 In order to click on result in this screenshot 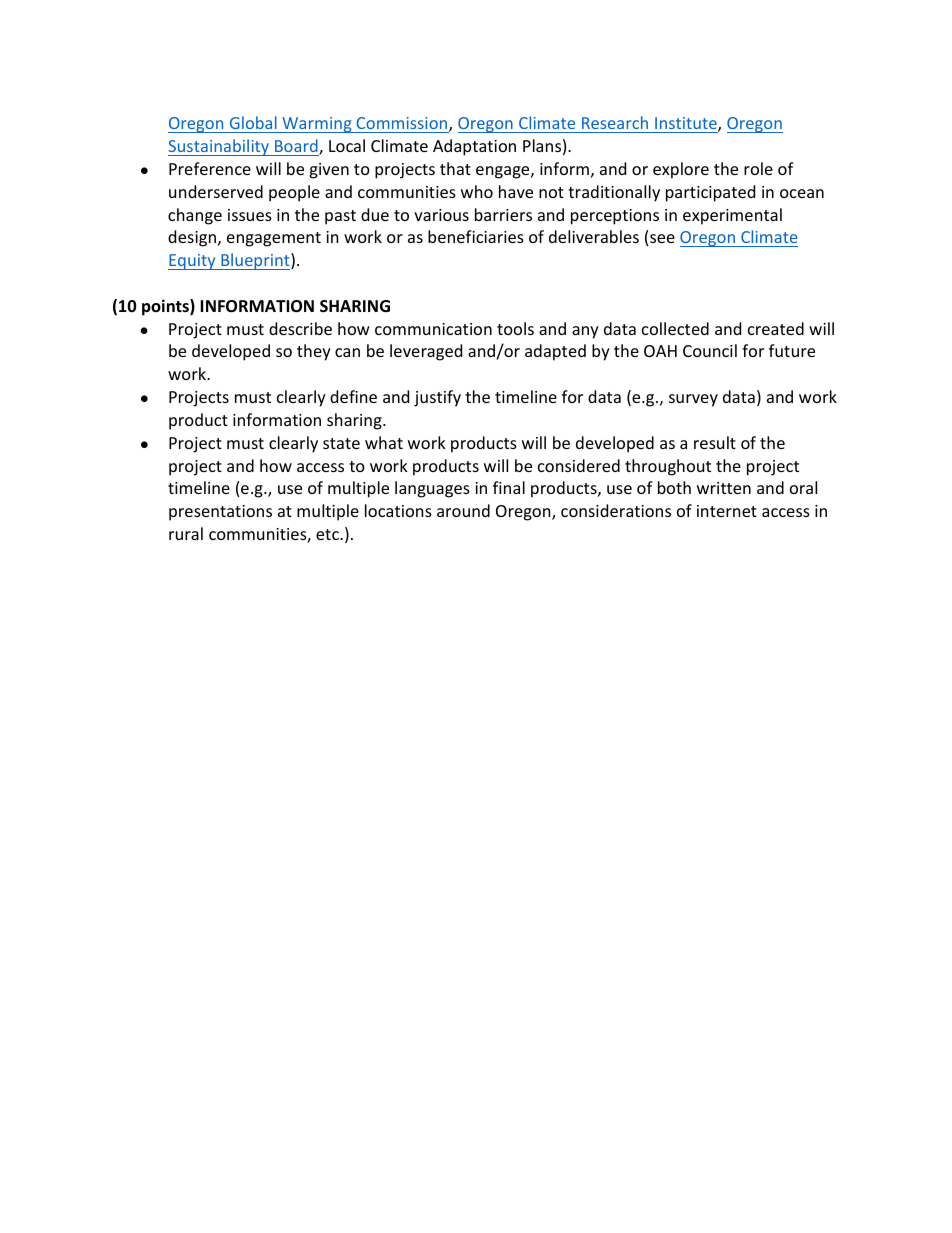, I will do `click(715, 442)`.
